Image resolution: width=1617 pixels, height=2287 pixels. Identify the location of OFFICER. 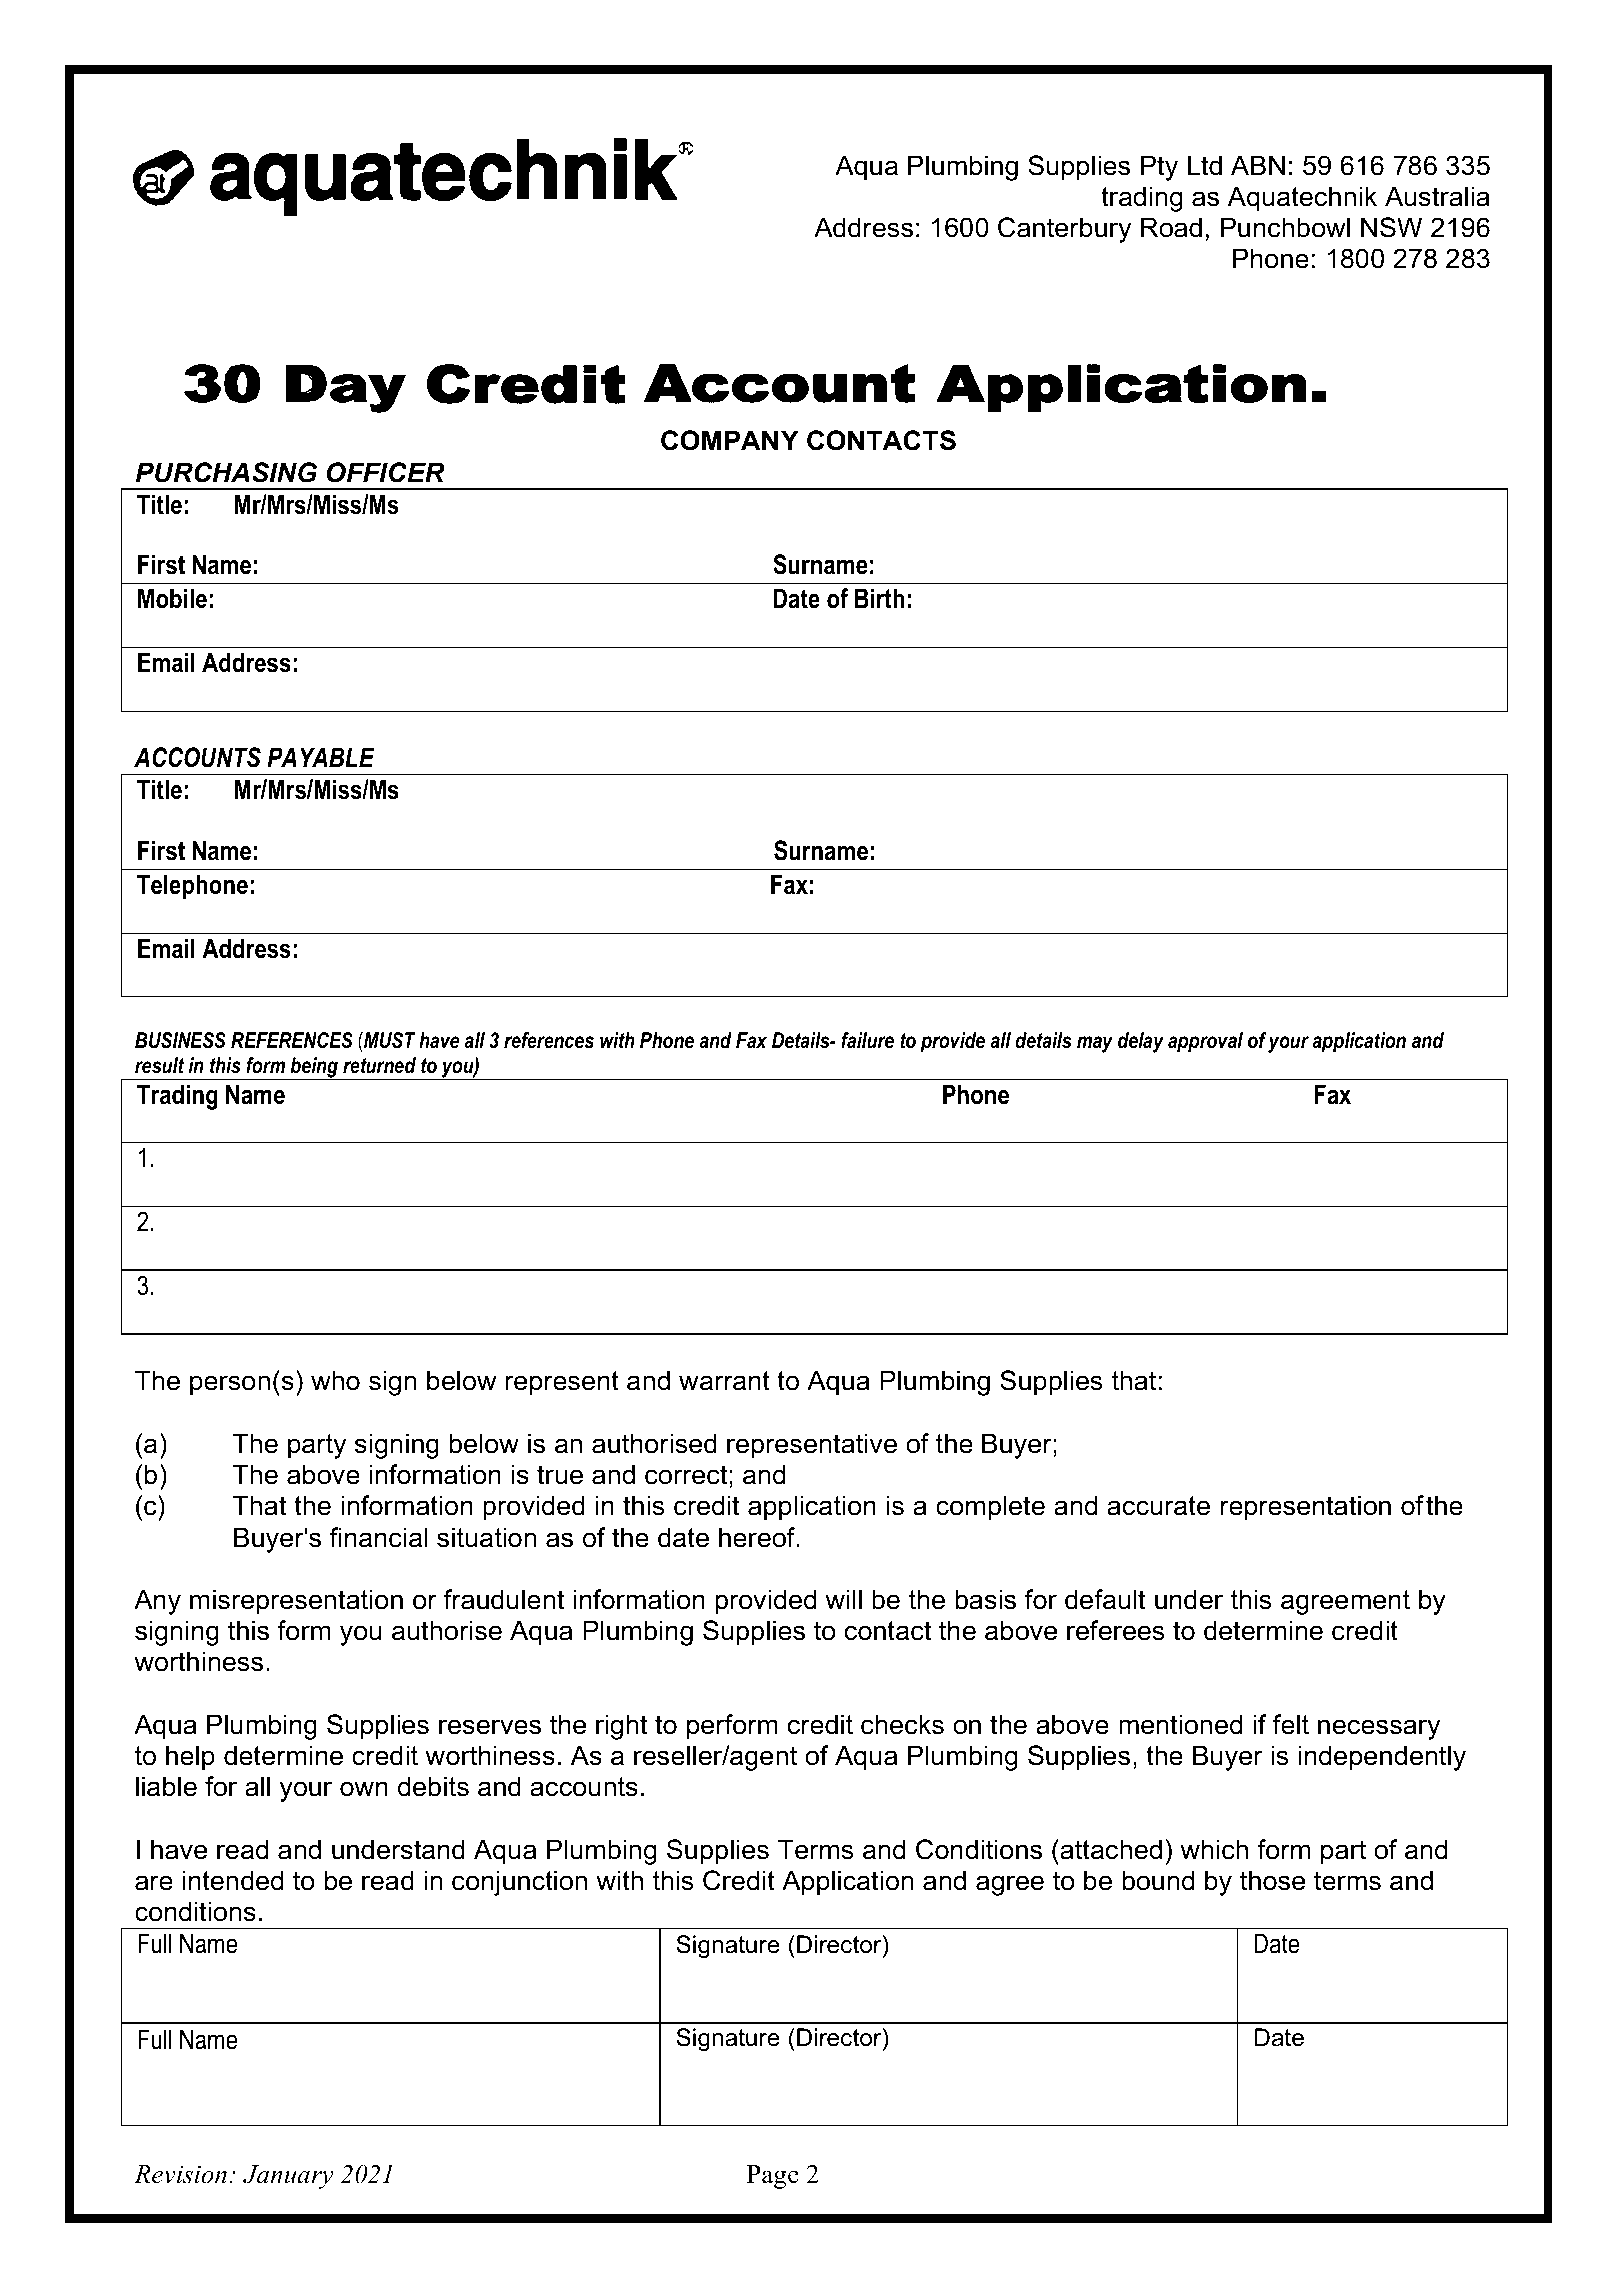
(386, 472).
